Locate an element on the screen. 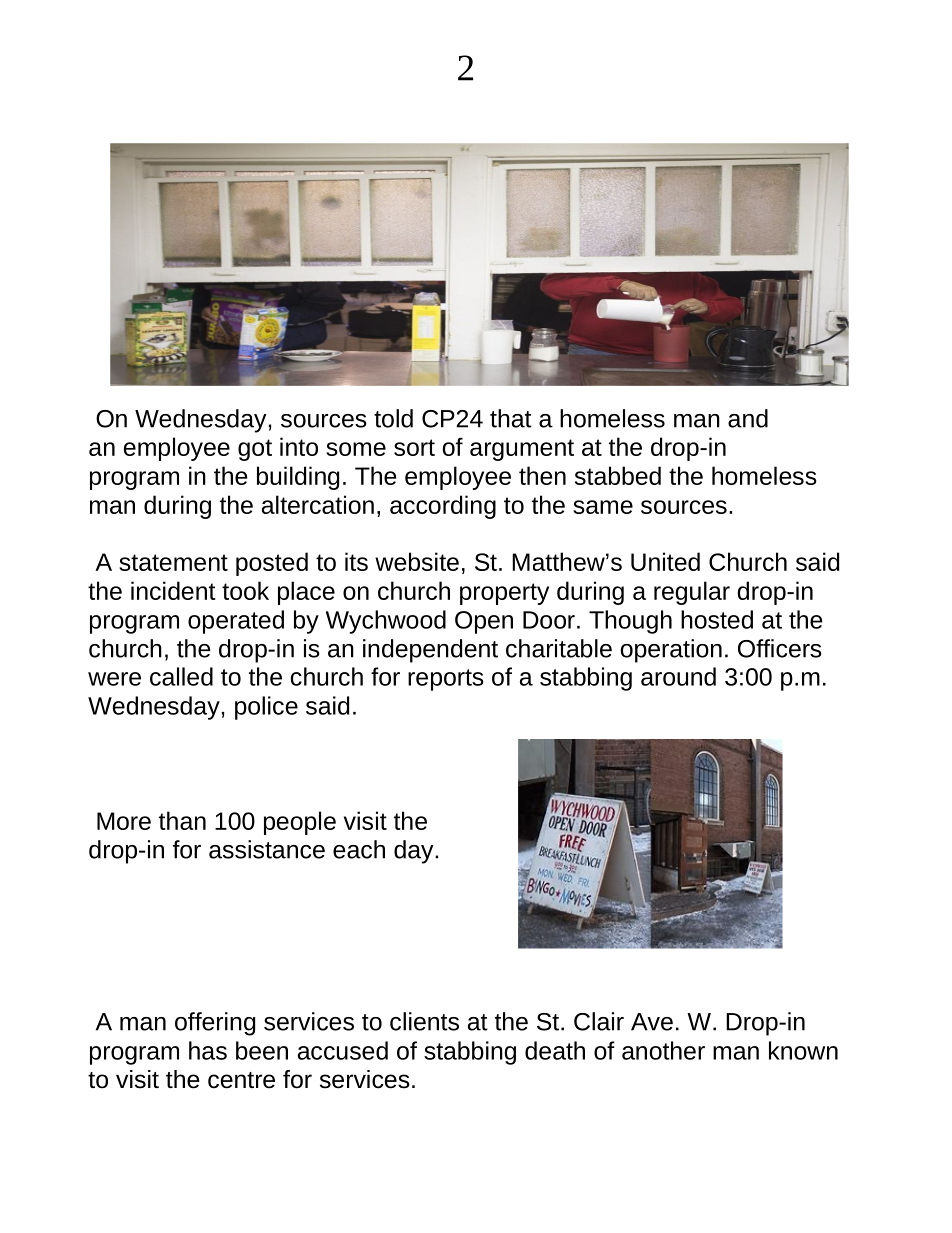 The image size is (952, 1233). called is located at coordinates (181, 676).
